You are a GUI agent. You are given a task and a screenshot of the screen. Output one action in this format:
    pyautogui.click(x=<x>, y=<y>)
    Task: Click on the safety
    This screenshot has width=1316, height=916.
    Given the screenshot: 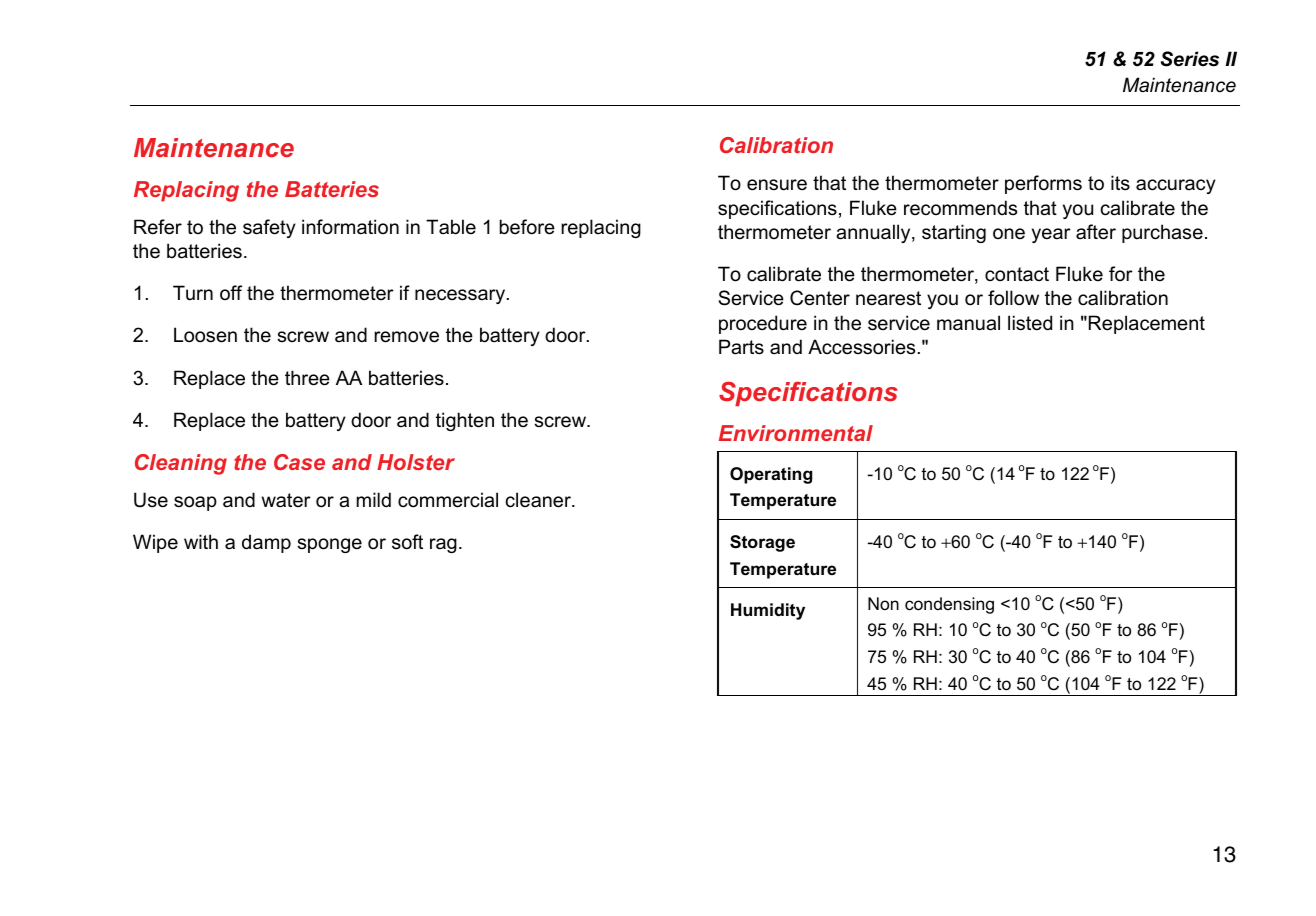 What is the action you would take?
    pyautogui.click(x=269, y=228)
